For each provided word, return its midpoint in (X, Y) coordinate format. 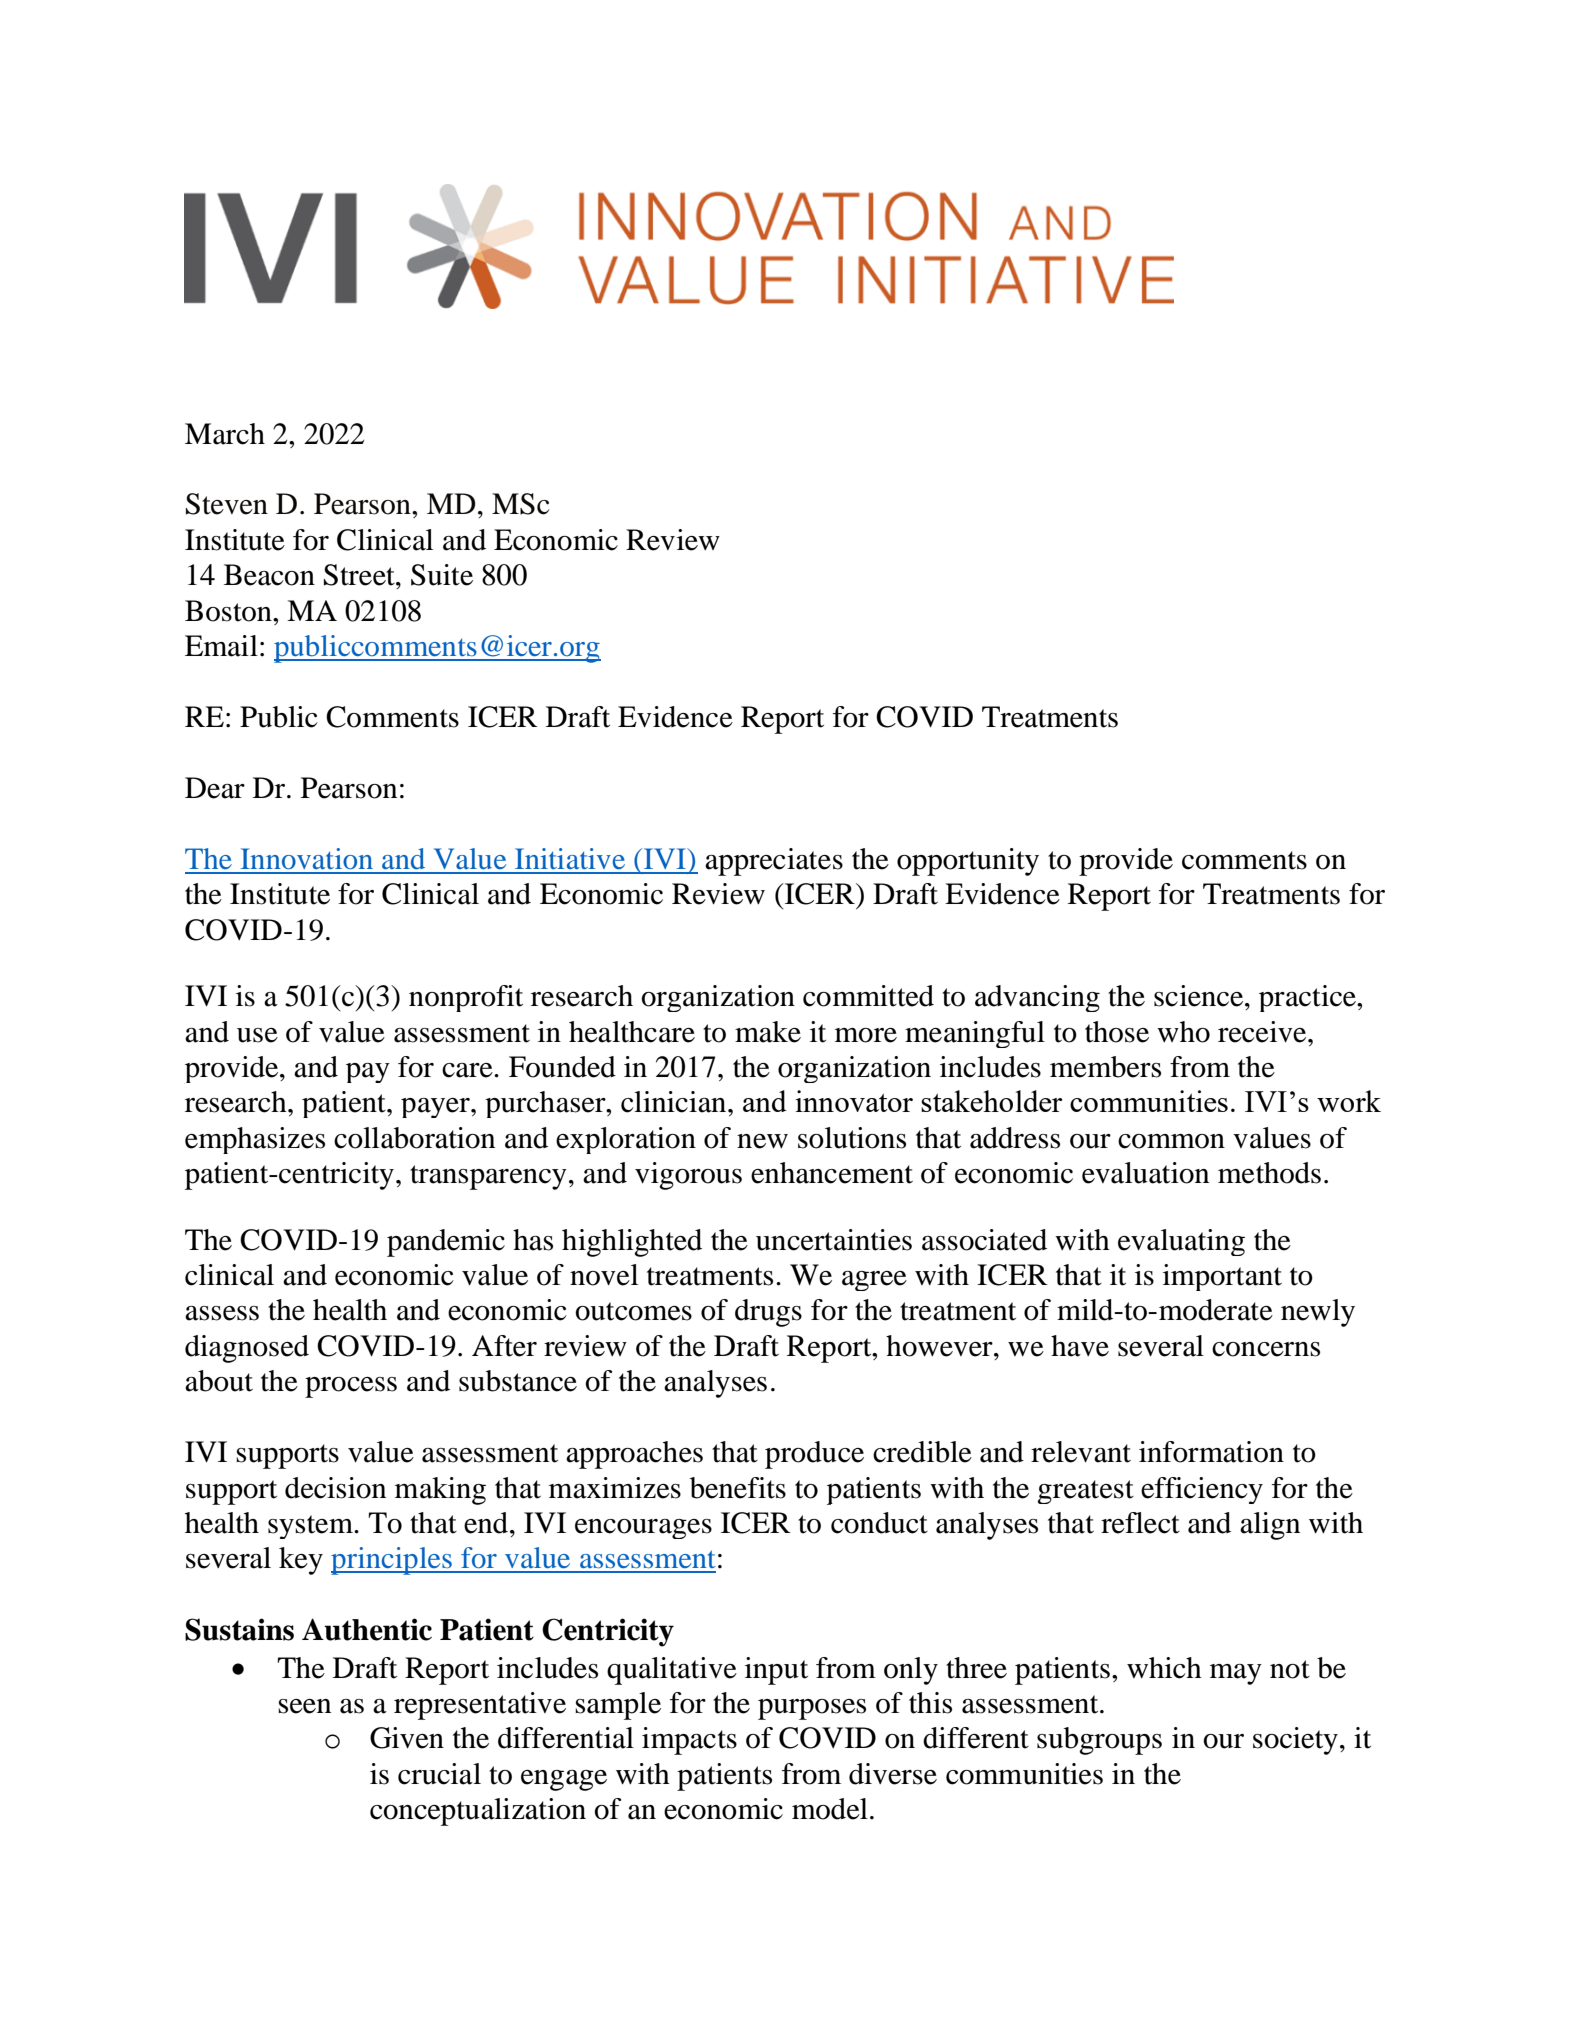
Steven (227, 504)
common (1171, 1141)
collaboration (414, 1138)
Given (407, 1738)
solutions (852, 1138)
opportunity (968, 862)
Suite (442, 575)
